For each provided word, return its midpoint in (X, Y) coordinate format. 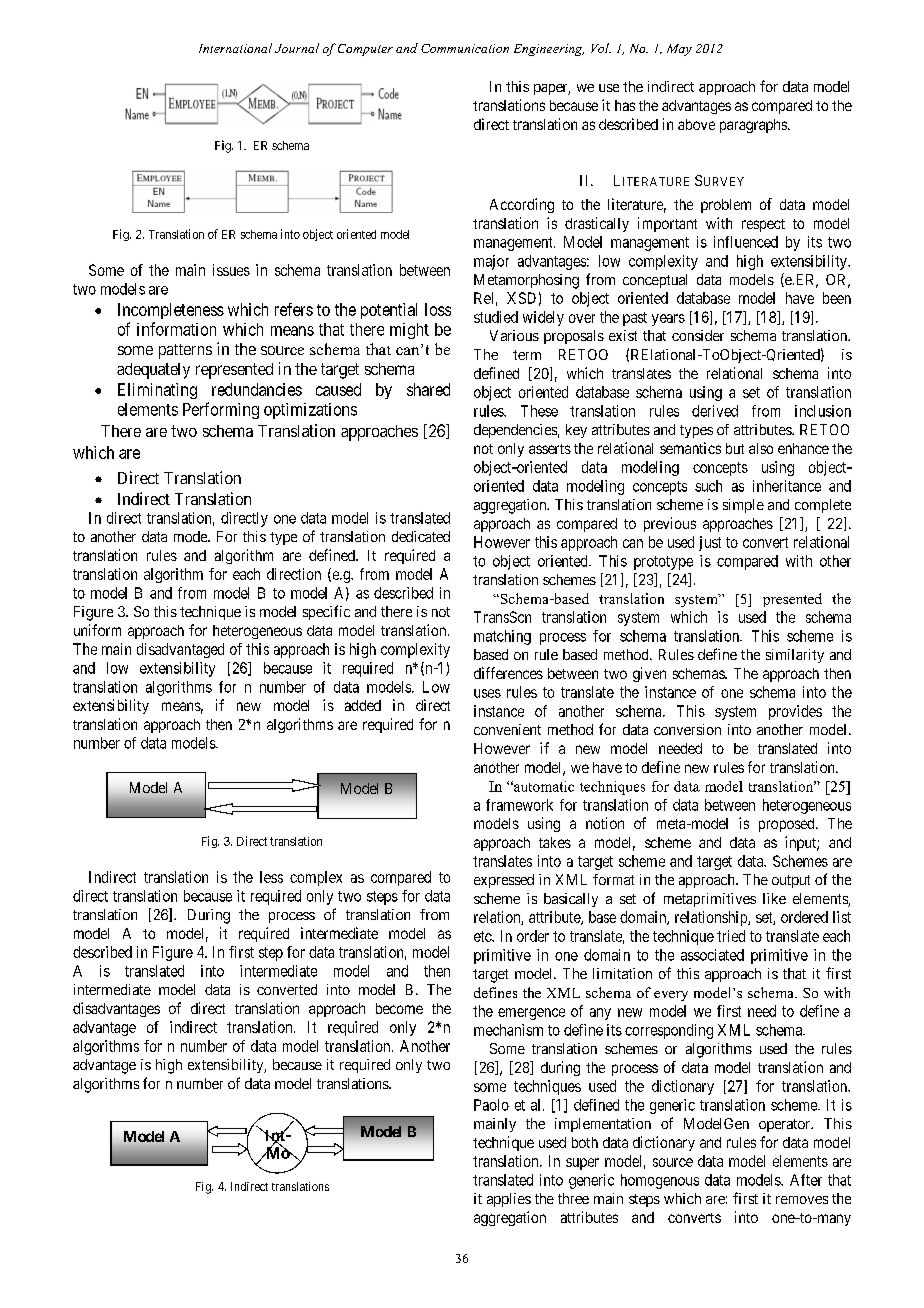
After (806, 1180)
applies (509, 1200)
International (235, 48)
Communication (465, 48)
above (696, 124)
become (399, 1008)
